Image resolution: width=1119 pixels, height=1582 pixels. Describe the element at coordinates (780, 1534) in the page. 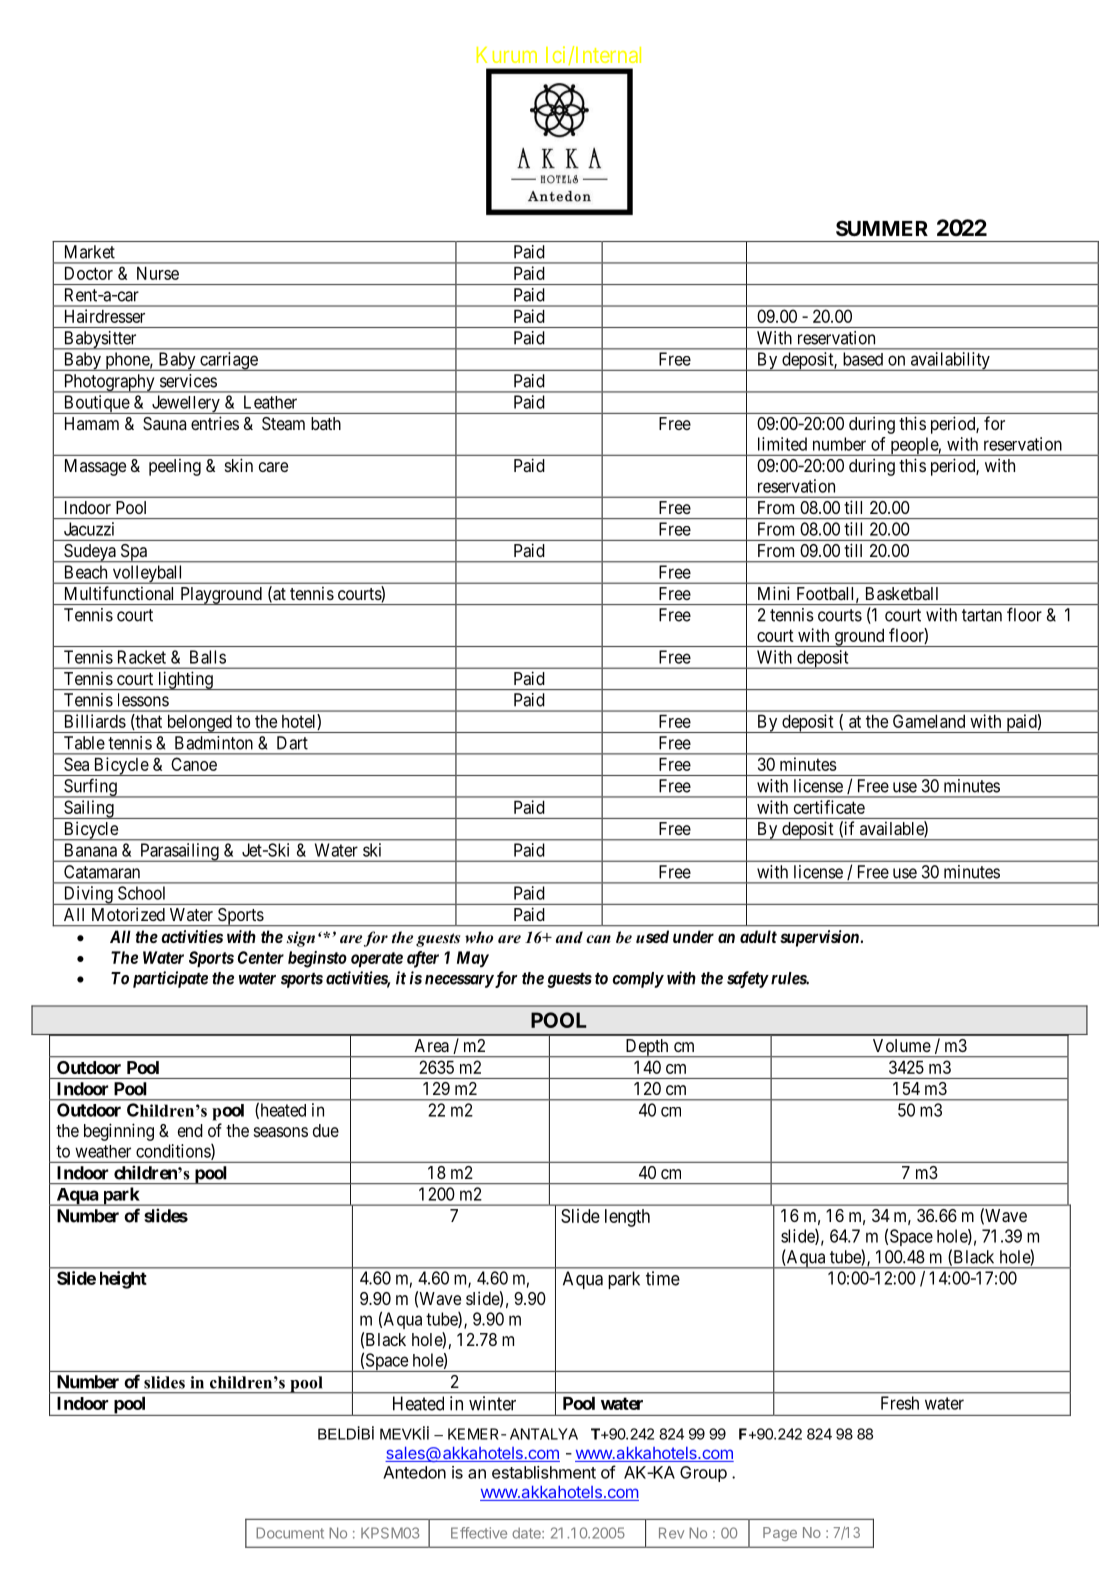

I see `Page` at that location.
